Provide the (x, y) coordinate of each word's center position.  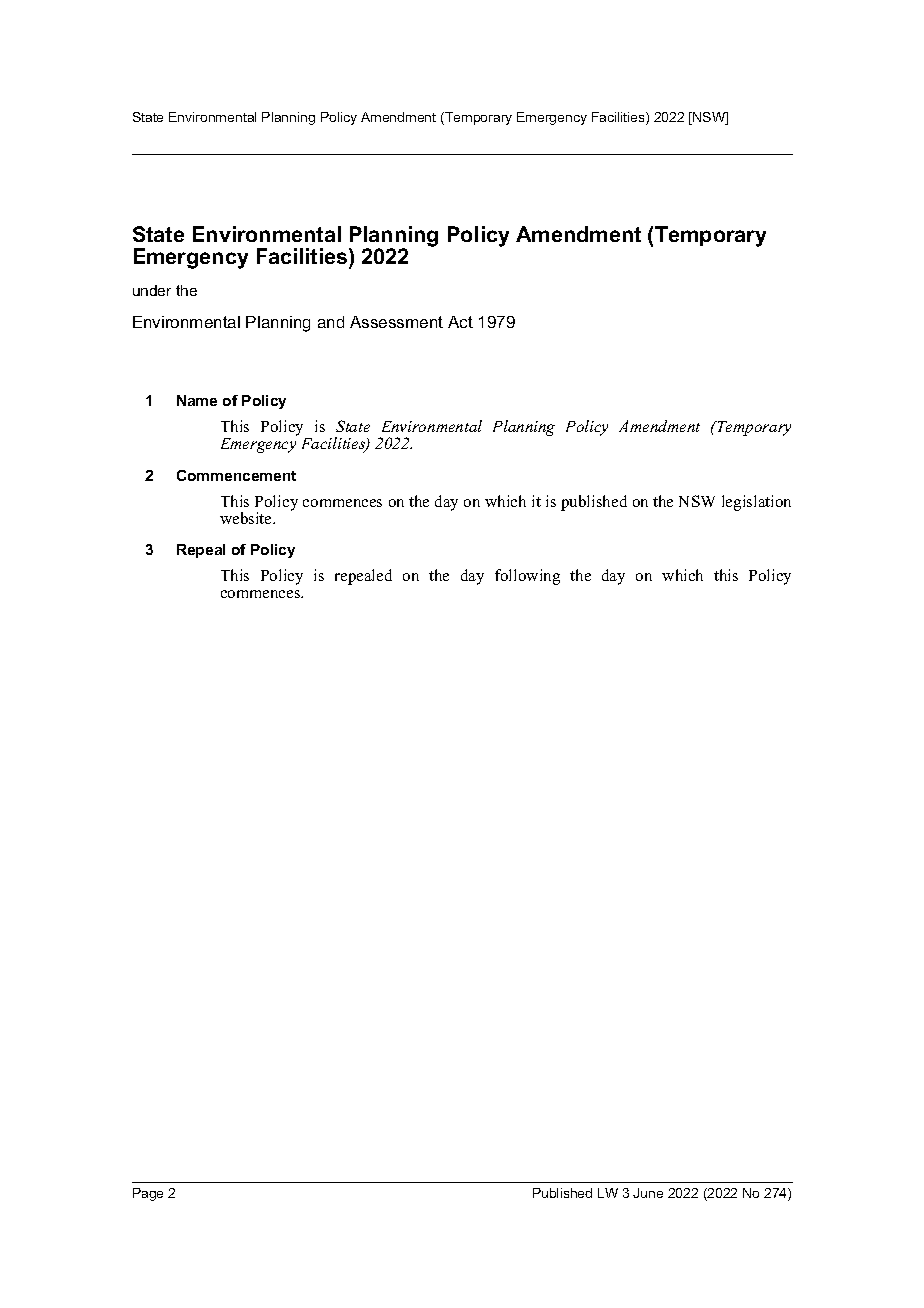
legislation (756, 503)
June (648, 1193)
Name (197, 400)
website (247, 518)
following (527, 577)
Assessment (396, 322)
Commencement (236, 475)
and (331, 322)
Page (148, 1194)
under (152, 290)
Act (460, 322)
